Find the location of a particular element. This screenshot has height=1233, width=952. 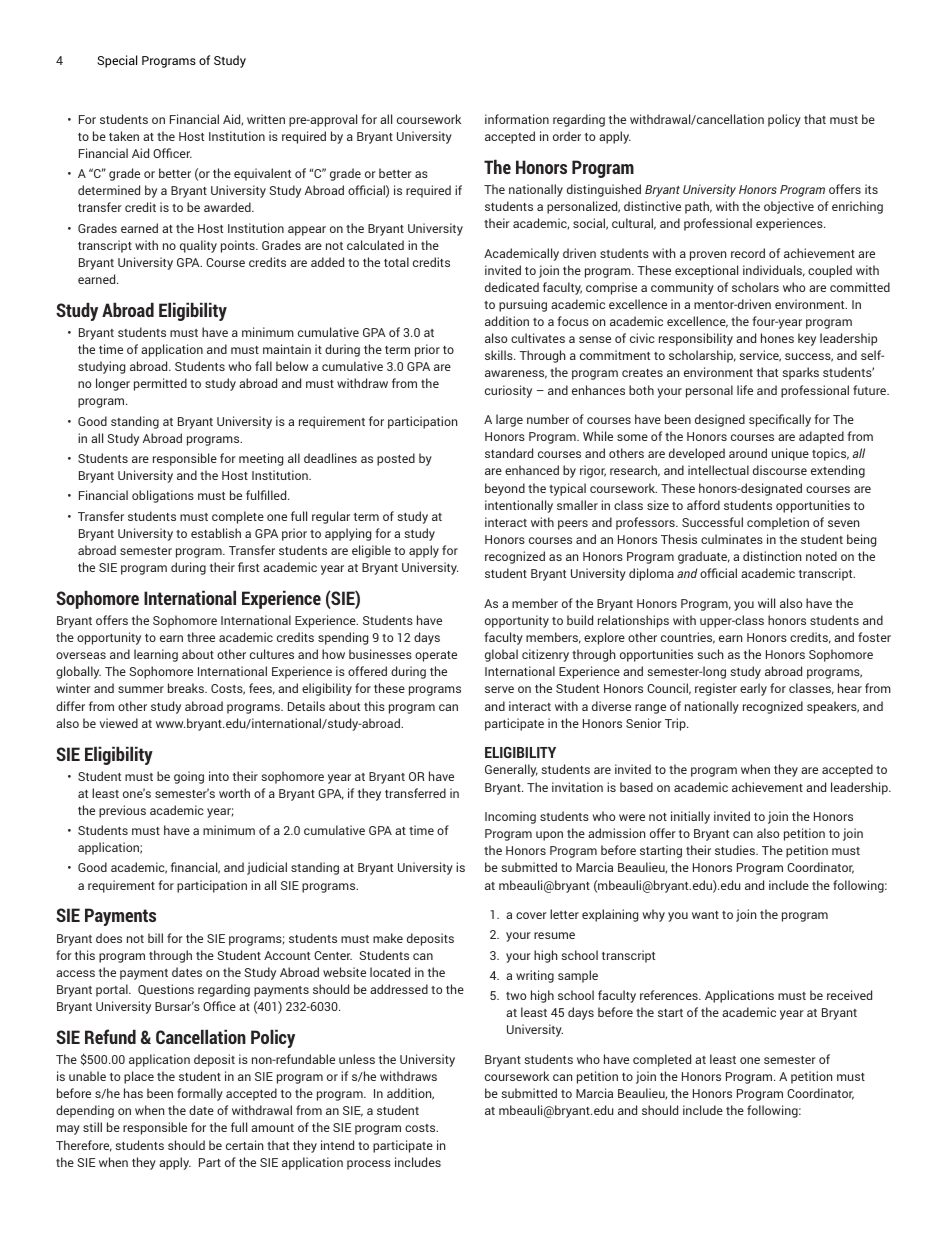

standard is located at coordinates (509, 453).
